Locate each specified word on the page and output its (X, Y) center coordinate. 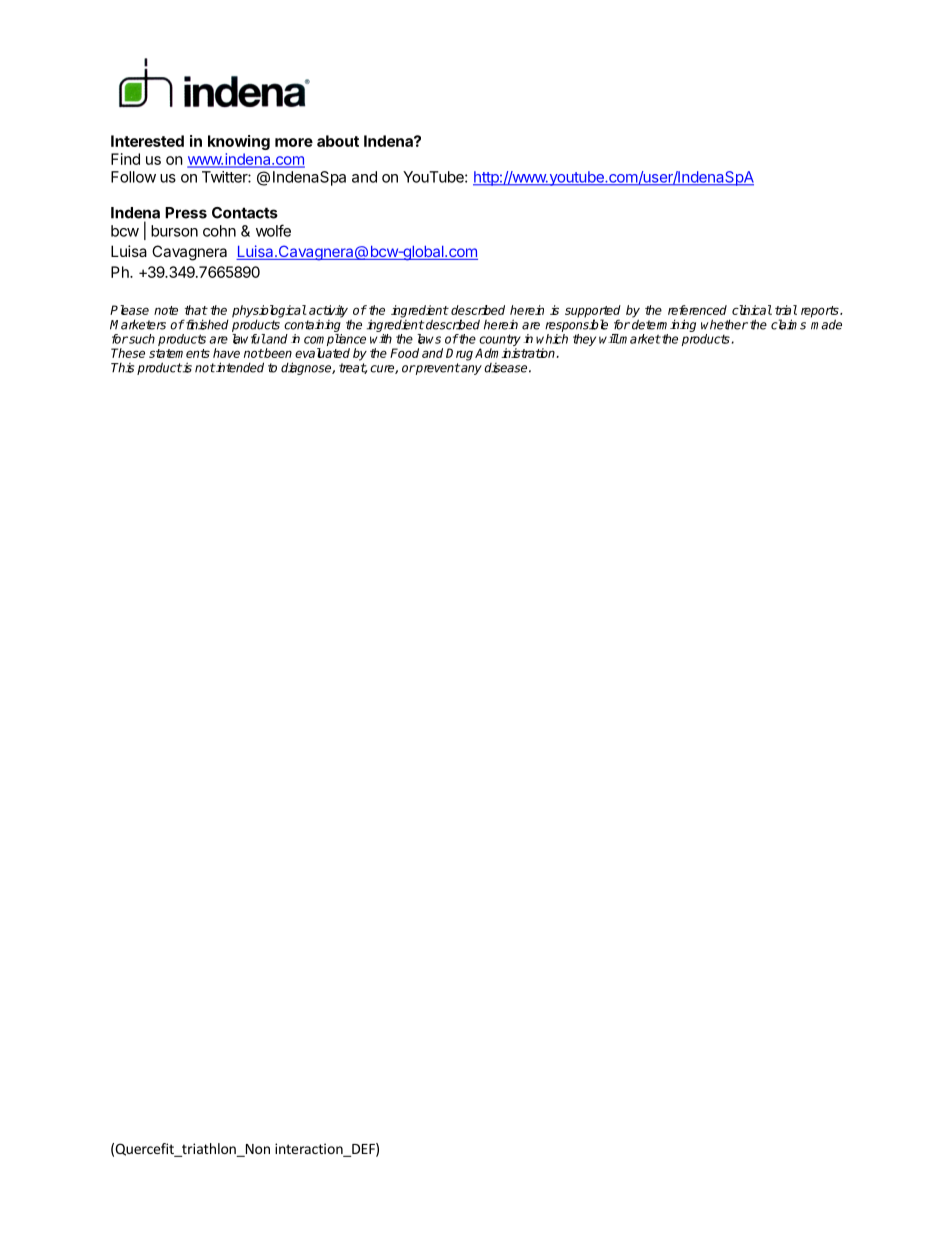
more (294, 142)
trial (786, 310)
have (226, 353)
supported (593, 312)
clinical (752, 310)
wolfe (273, 230)
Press (186, 213)
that (196, 310)
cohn (219, 231)
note (166, 310)
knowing (239, 142)
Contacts (245, 213)
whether (724, 324)
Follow (133, 177)
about (338, 141)
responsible (576, 325)
